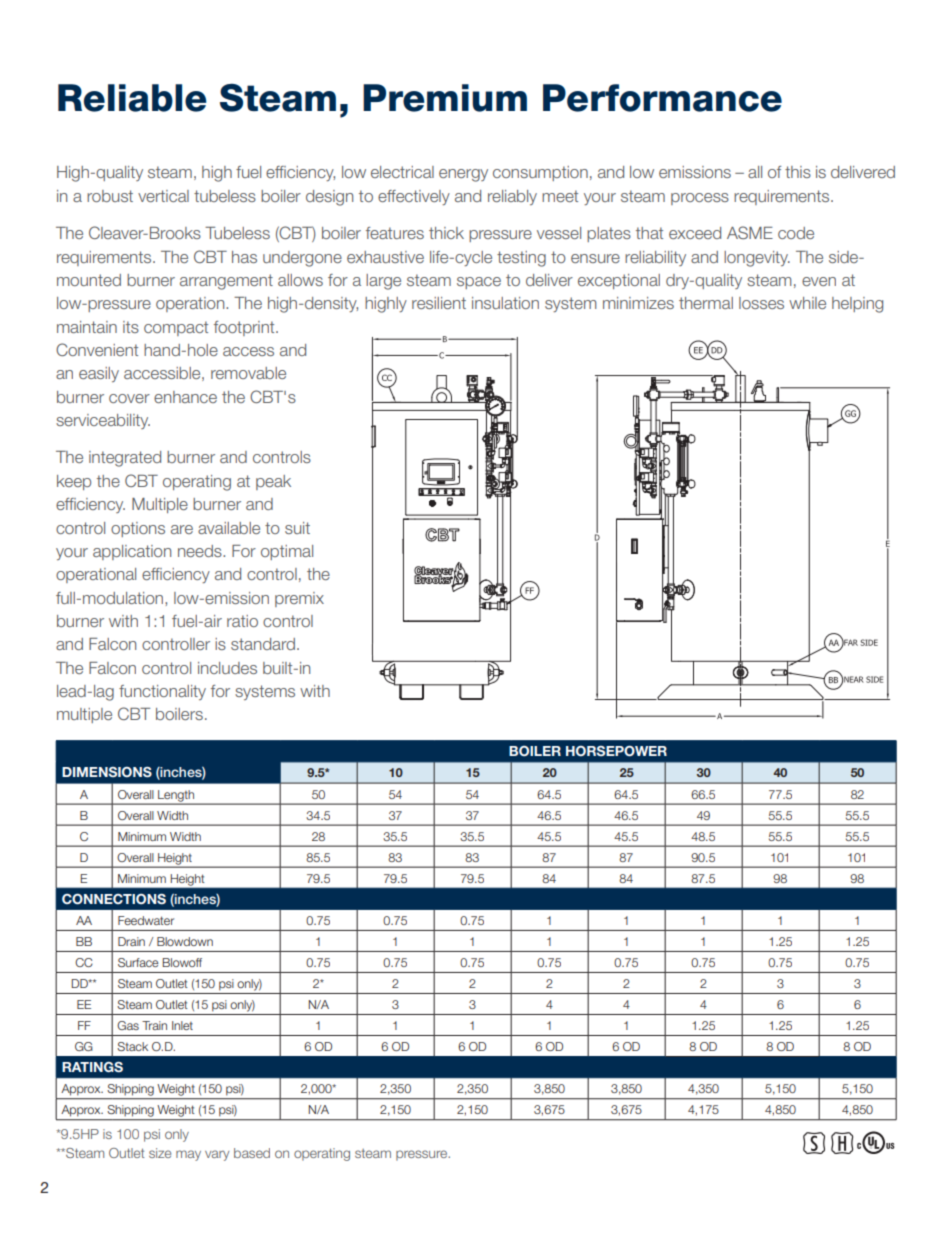 This page has height=1233, width=952. What do you see at coordinates (616, 751) in the page?
I see `HORSEPOWER` at bounding box center [616, 751].
